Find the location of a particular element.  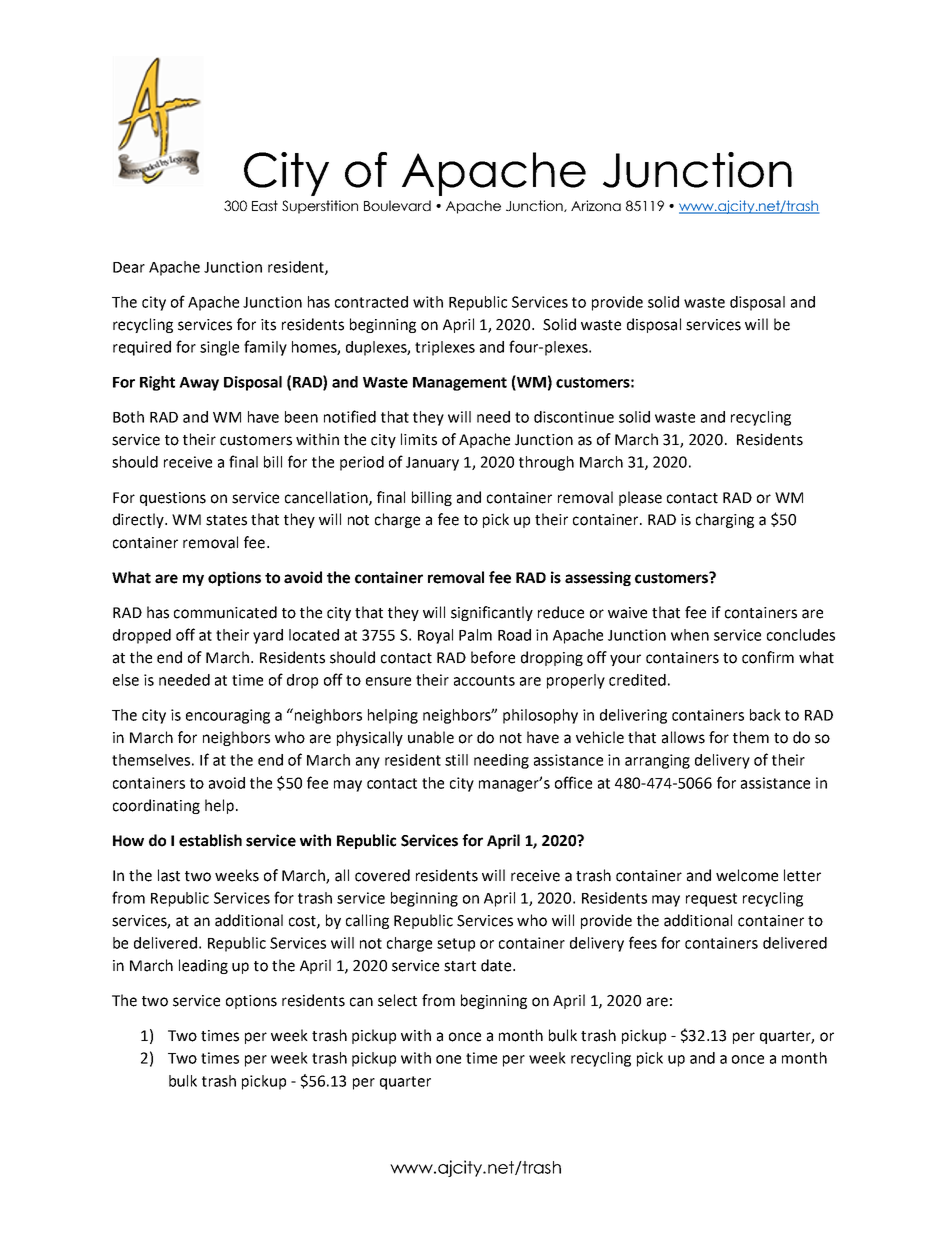

Boulevard is located at coordinates (397, 205).
